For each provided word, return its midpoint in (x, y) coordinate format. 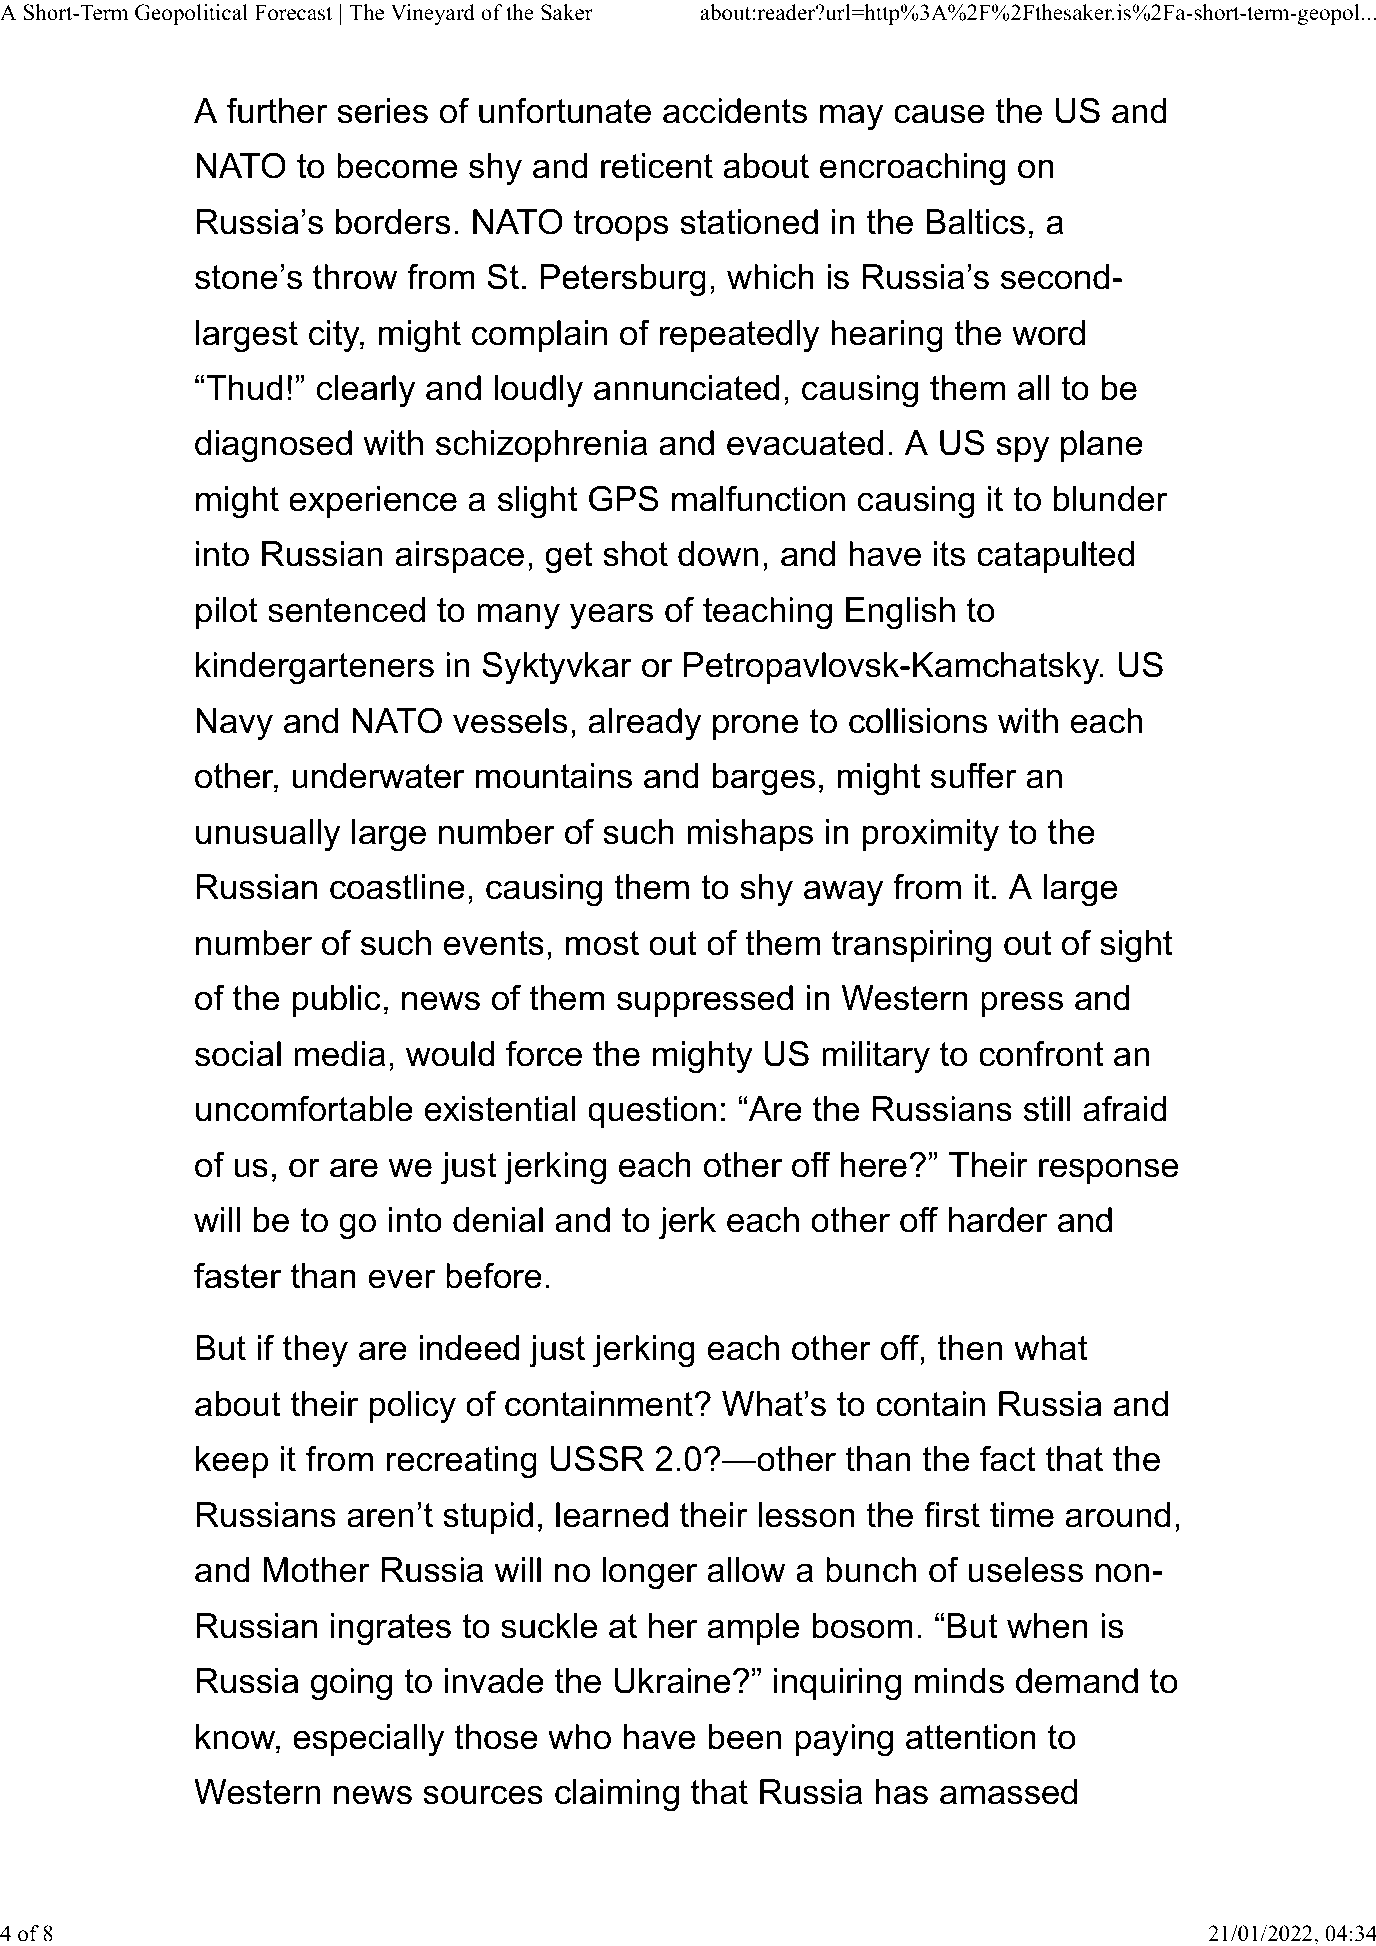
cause (939, 114)
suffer (974, 775)
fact (1008, 1458)
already (644, 724)
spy (1022, 449)
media (339, 1054)
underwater (378, 776)
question (652, 1112)
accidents (735, 111)
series (382, 111)
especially (368, 1740)
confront (1041, 1053)
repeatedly (739, 336)
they (315, 1351)
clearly (366, 391)
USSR (597, 1458)
